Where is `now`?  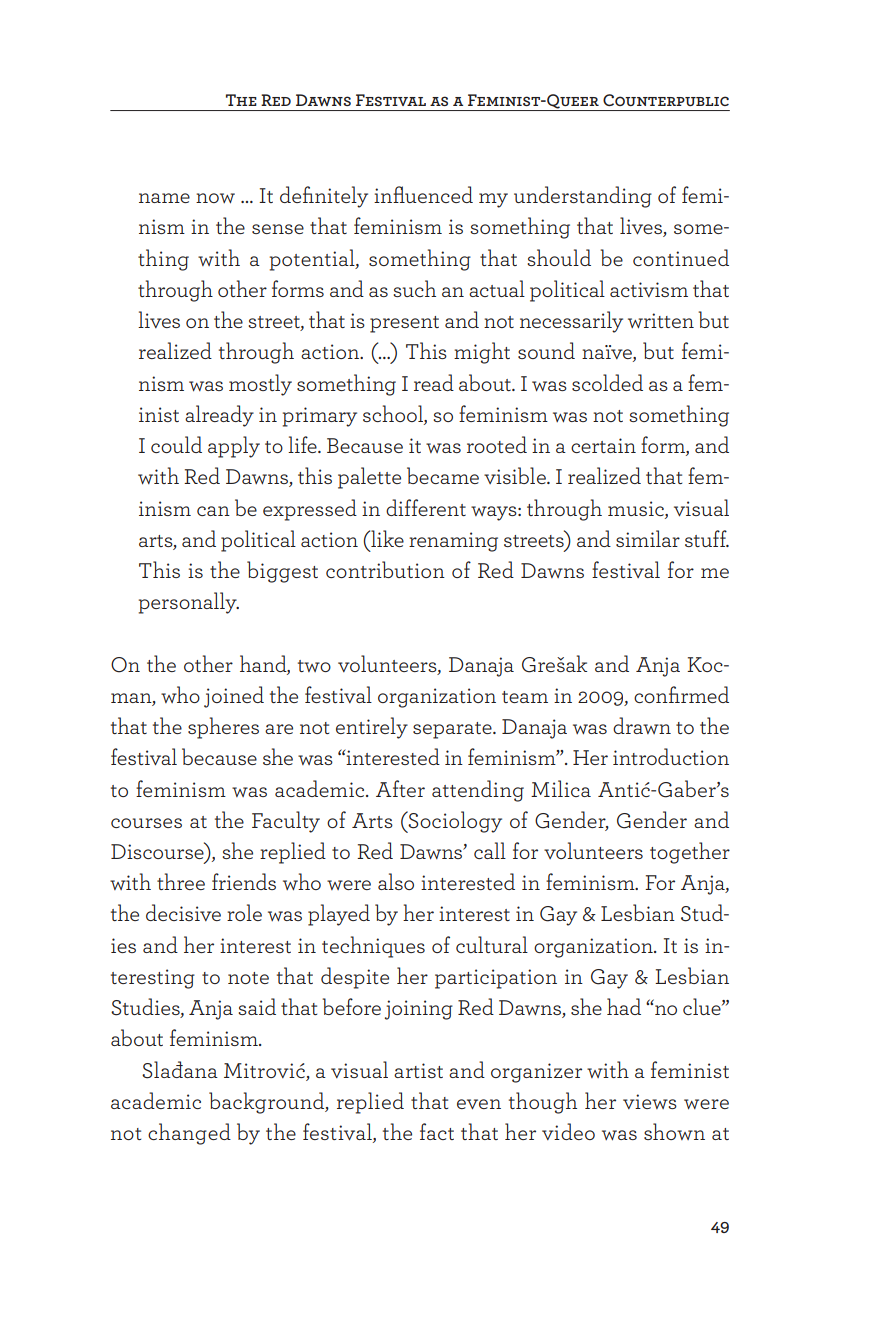 now is located at coordinates (215, 198).
